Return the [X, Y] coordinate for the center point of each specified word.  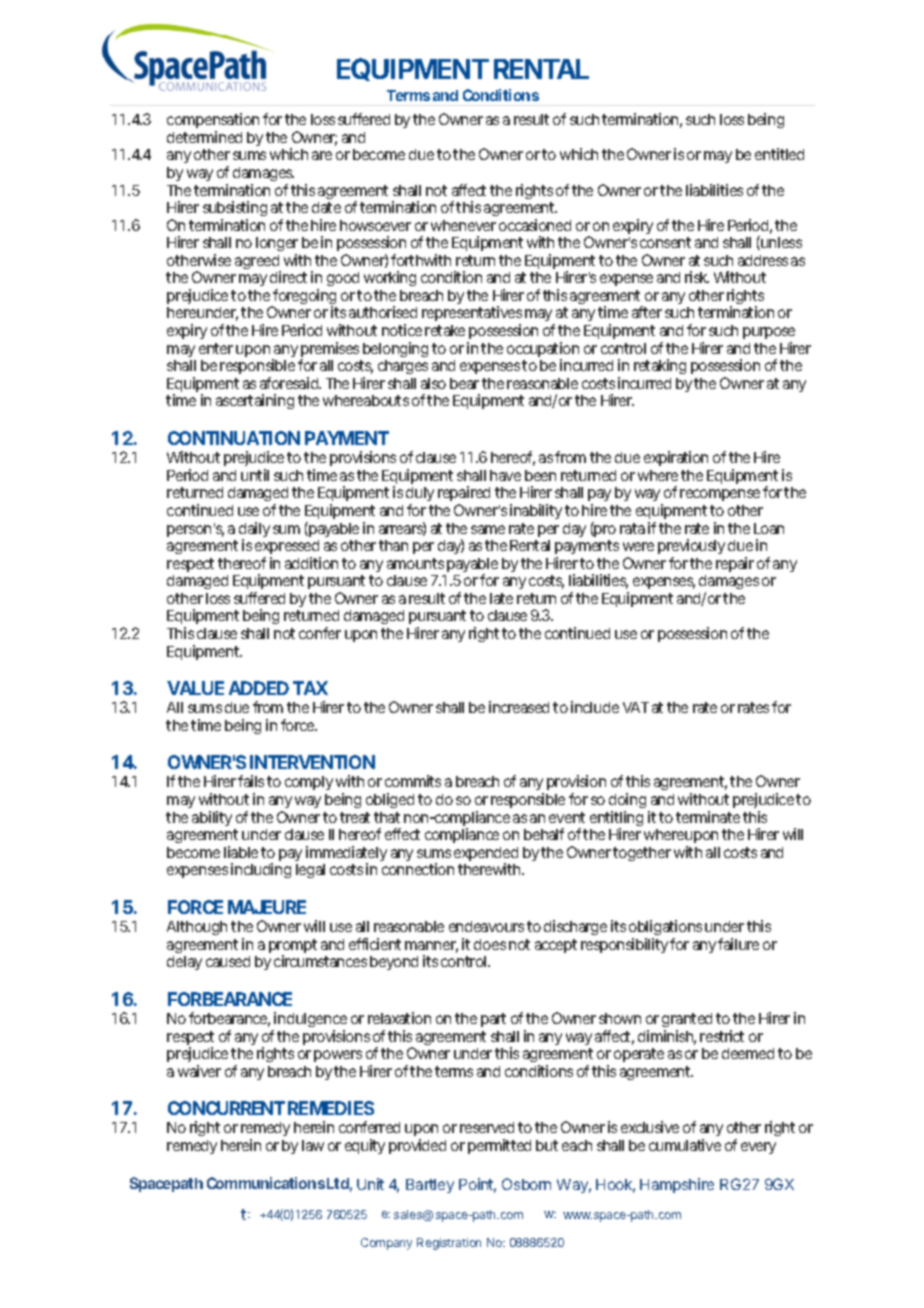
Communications [266, 1183]
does [490, 944]
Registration [449, 1244]
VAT [636, 707]
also [433, 383]
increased [519, 707]
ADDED [259, 688]
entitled [779, 154]
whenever [463, 225]
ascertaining [255, 401]
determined [204, 137]
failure [738, 944]
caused [228, 961]
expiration [676, 458]
